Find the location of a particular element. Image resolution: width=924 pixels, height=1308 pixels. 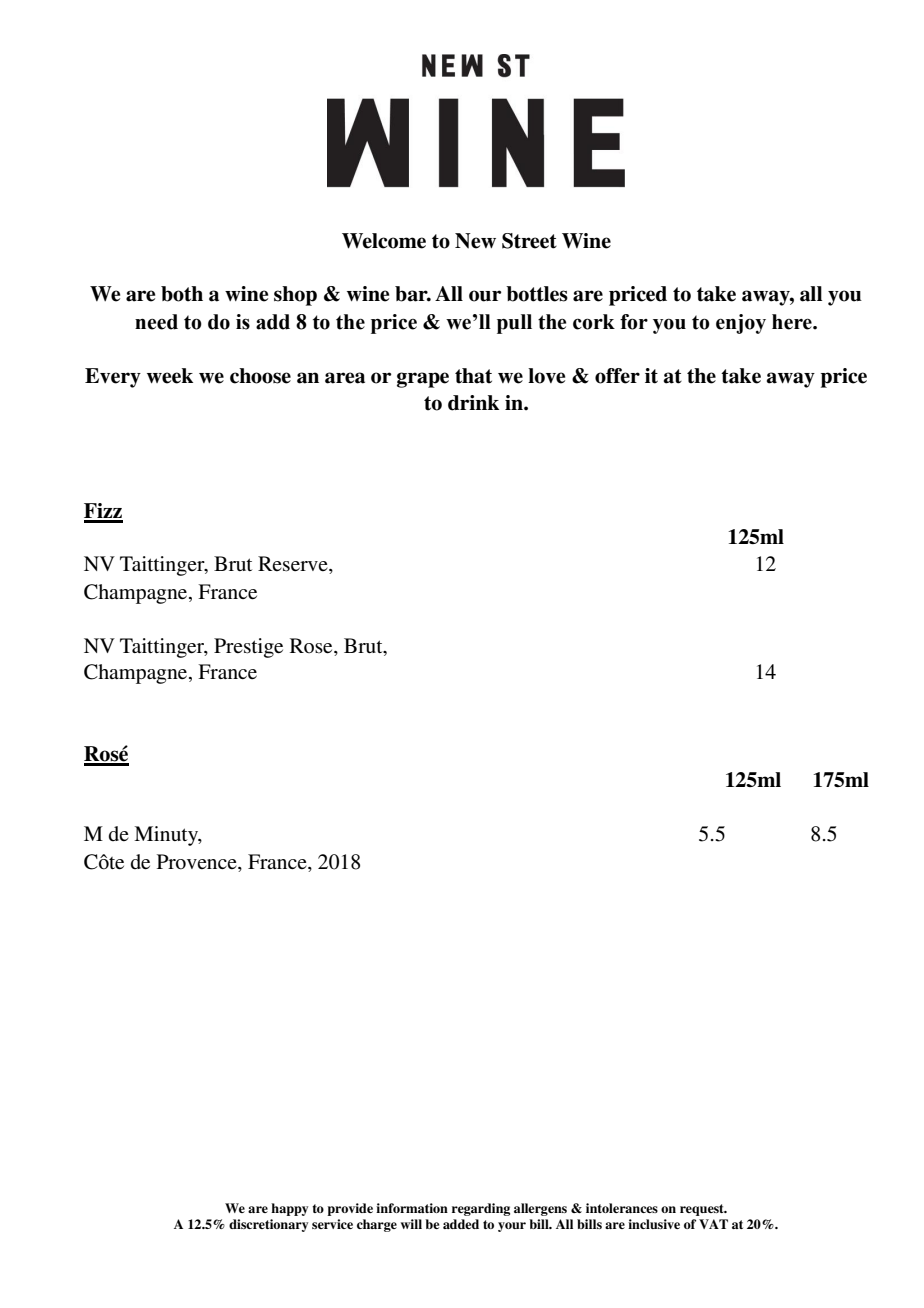

week is located at coordinates (170, 376).
